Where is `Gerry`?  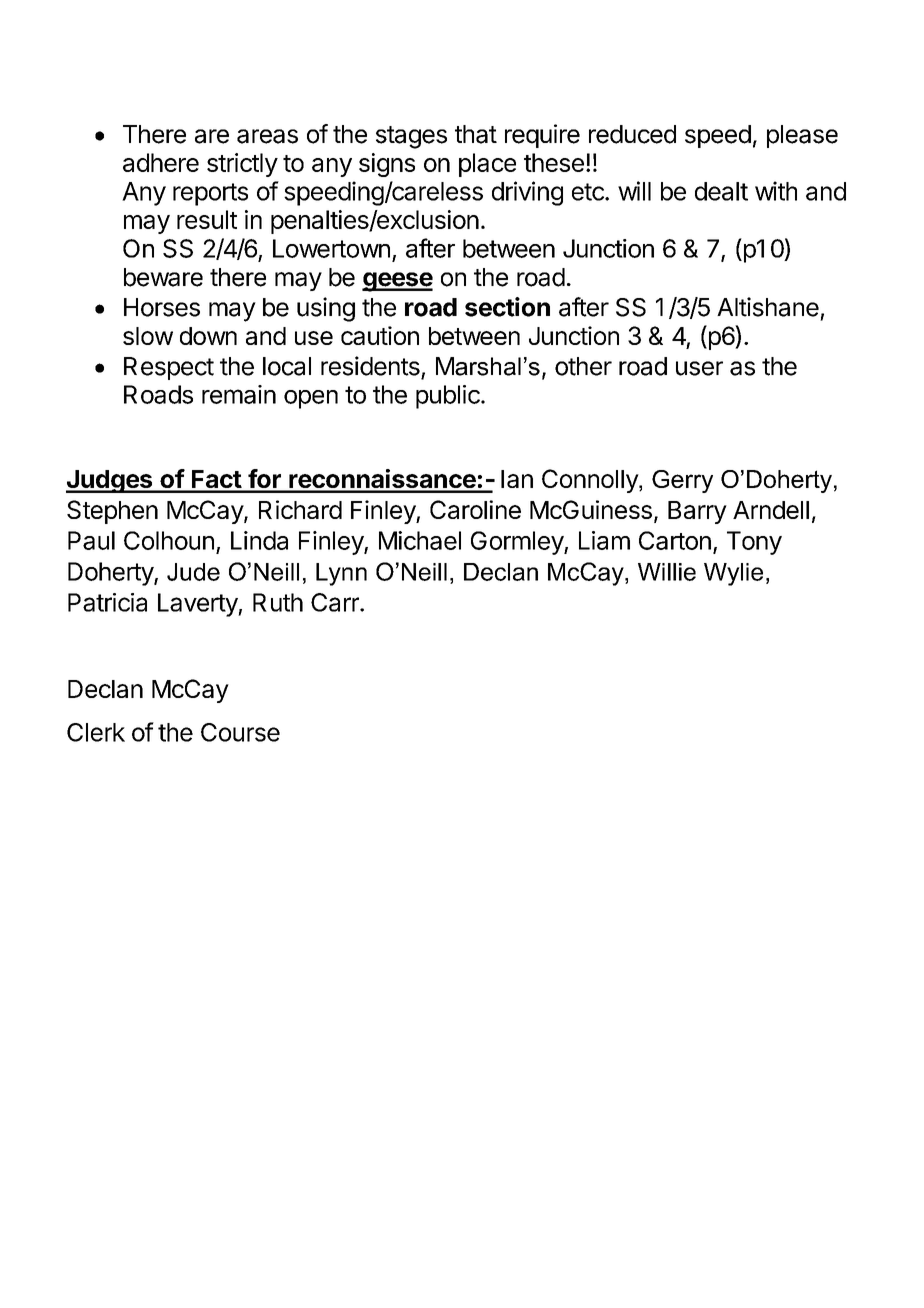
Gerry is located at coordinates (682, 481).
